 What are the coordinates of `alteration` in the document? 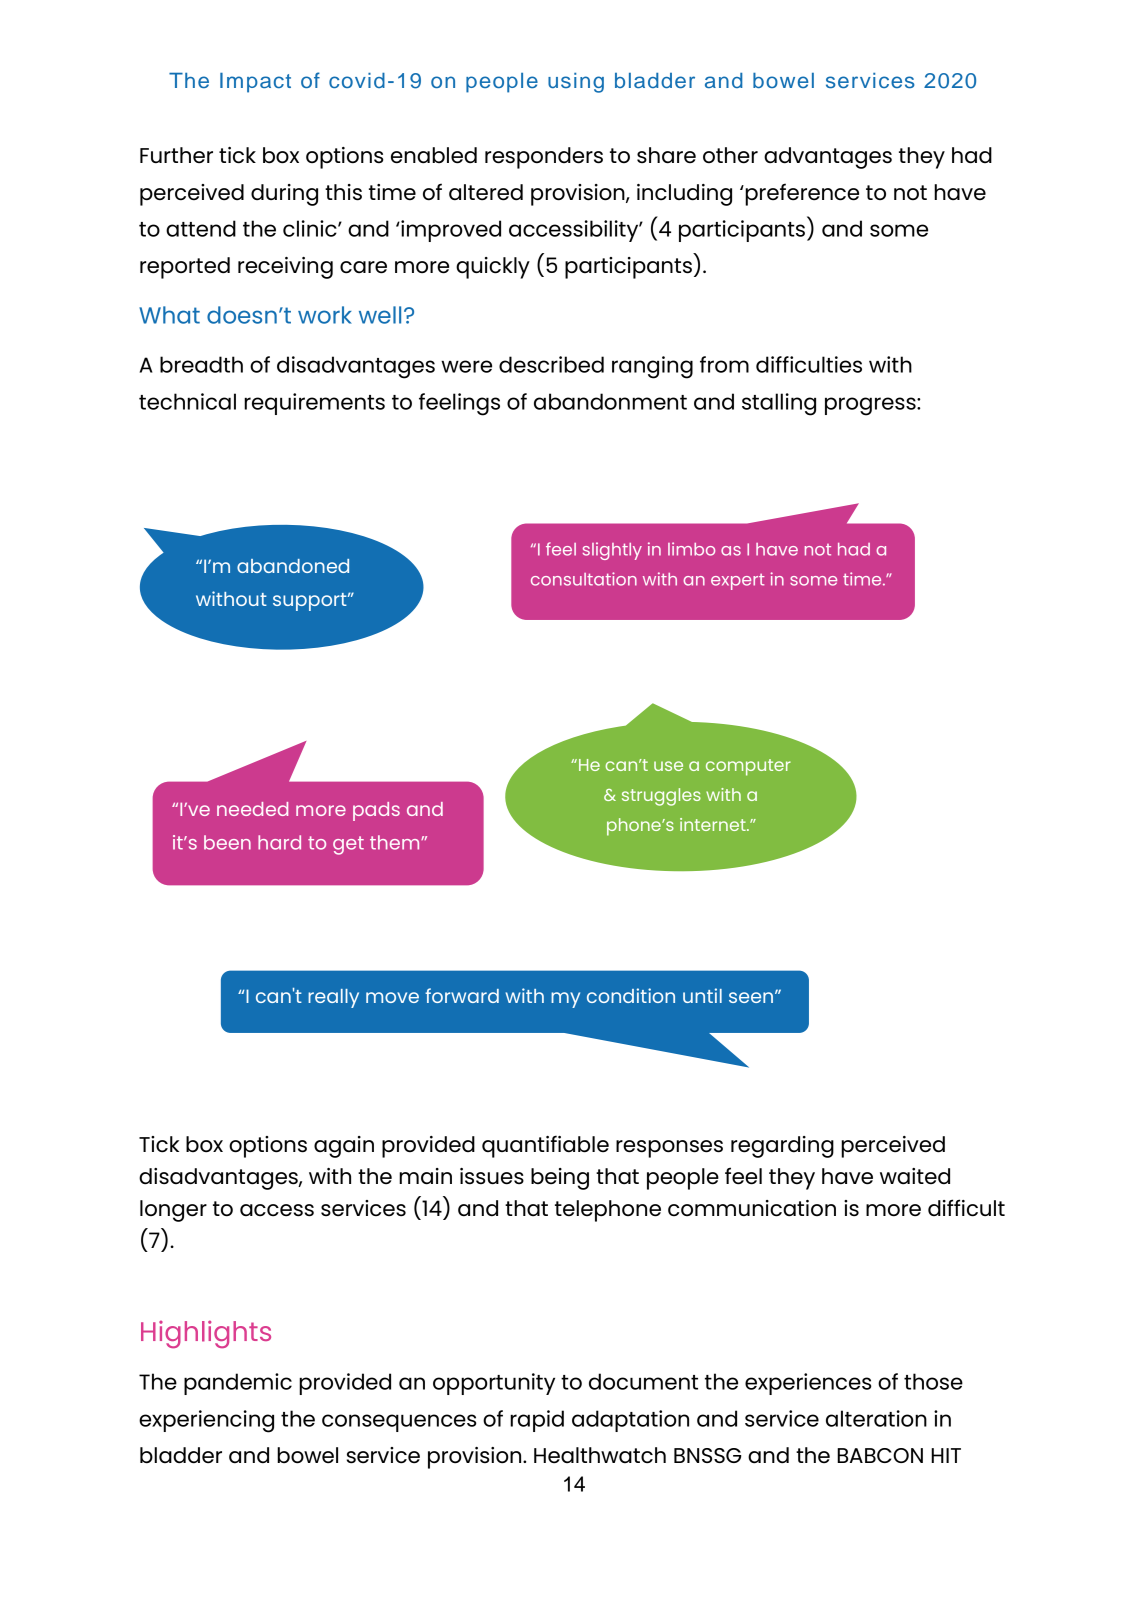 It's located at (876, 1418).
